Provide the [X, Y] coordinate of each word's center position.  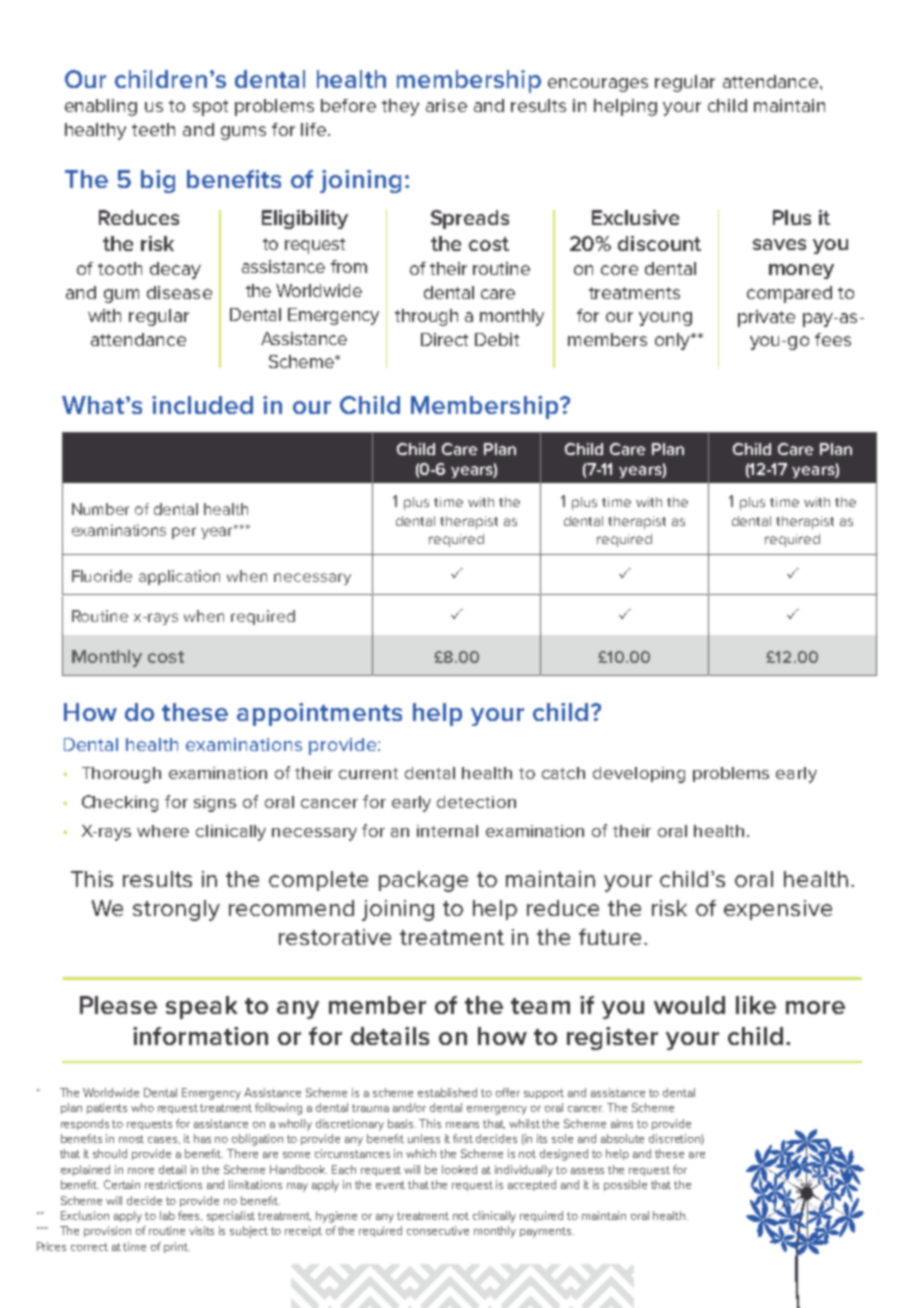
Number [100, 509]
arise [446, 105]
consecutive [438, 1230]
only [673, 341]
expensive [778, 910]
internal [447, 831]
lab [167, 1215]
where [163, 831]
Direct [444, 339]
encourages [598, 85]
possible [625, 1185]
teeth [153, 129]
